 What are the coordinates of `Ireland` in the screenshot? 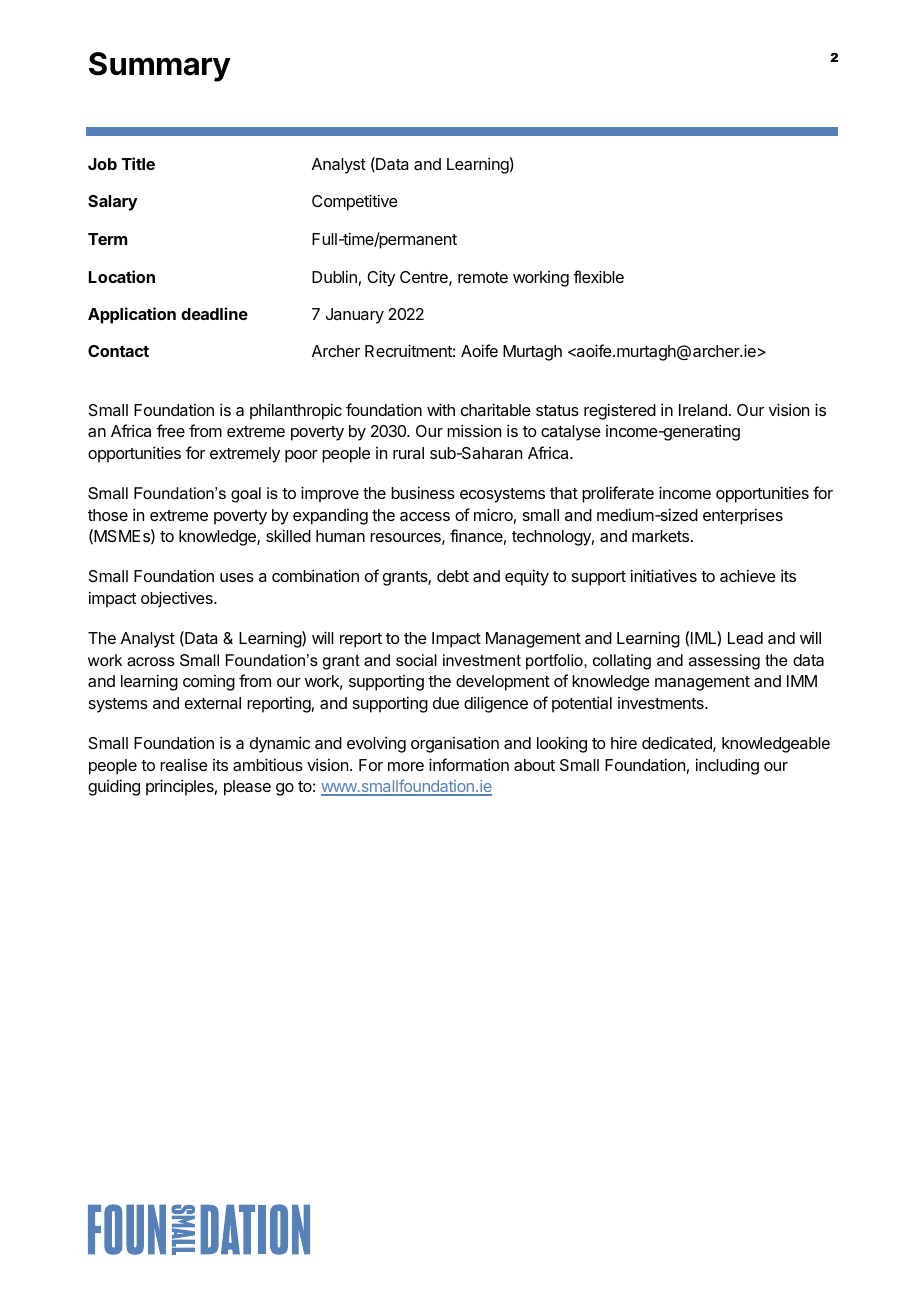 It's located at (703, 410).
